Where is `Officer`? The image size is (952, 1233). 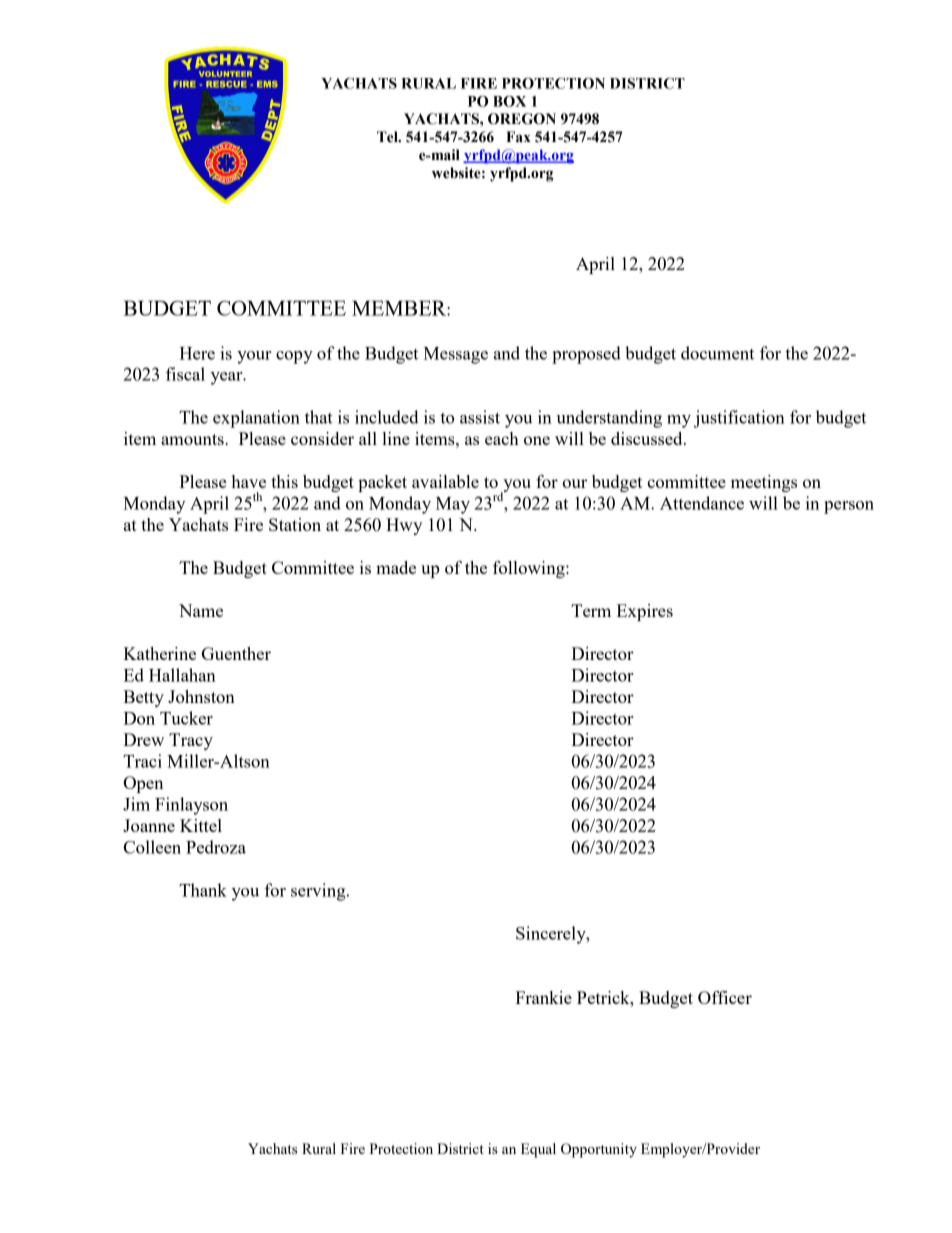
Officer is located at coordinates (725, 997).
